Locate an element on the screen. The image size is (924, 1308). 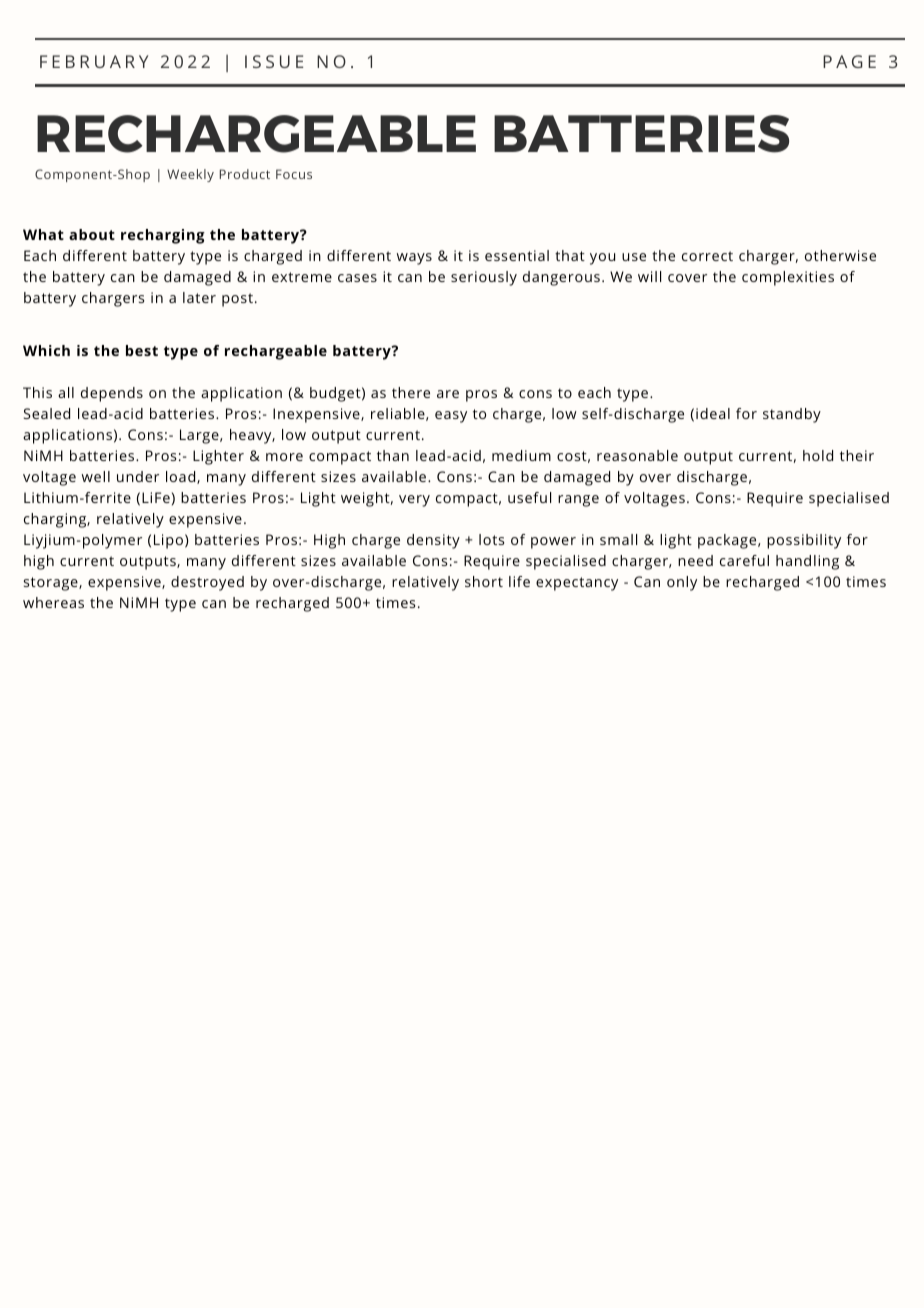
destroyed is located at coordinates (207, 583).
